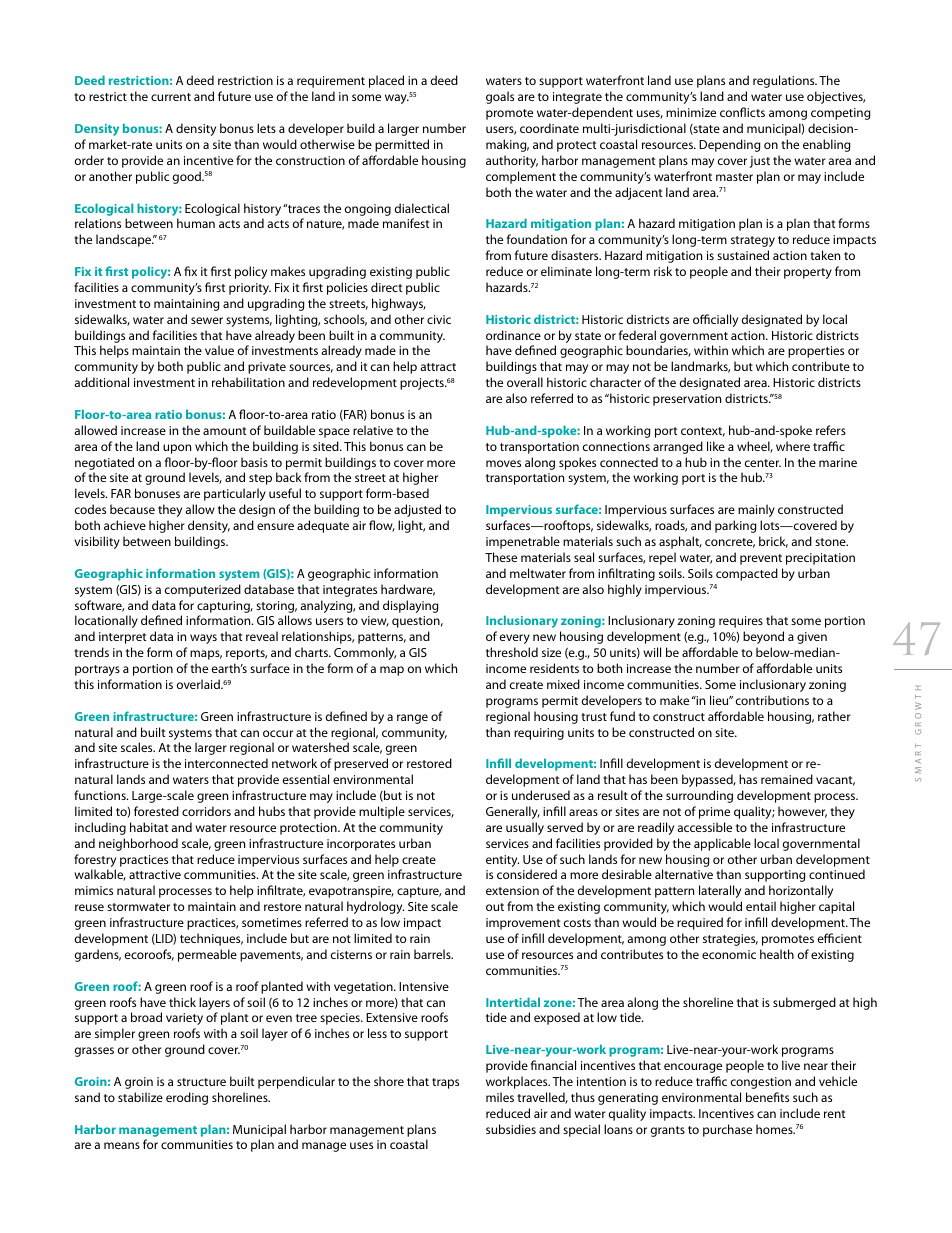 Image resolution: width=952 pixels, height=1233 pixels. What do you see at coordinates (501, 557) in the screenshot?
I see `These` at bounding box center [501, 557].
